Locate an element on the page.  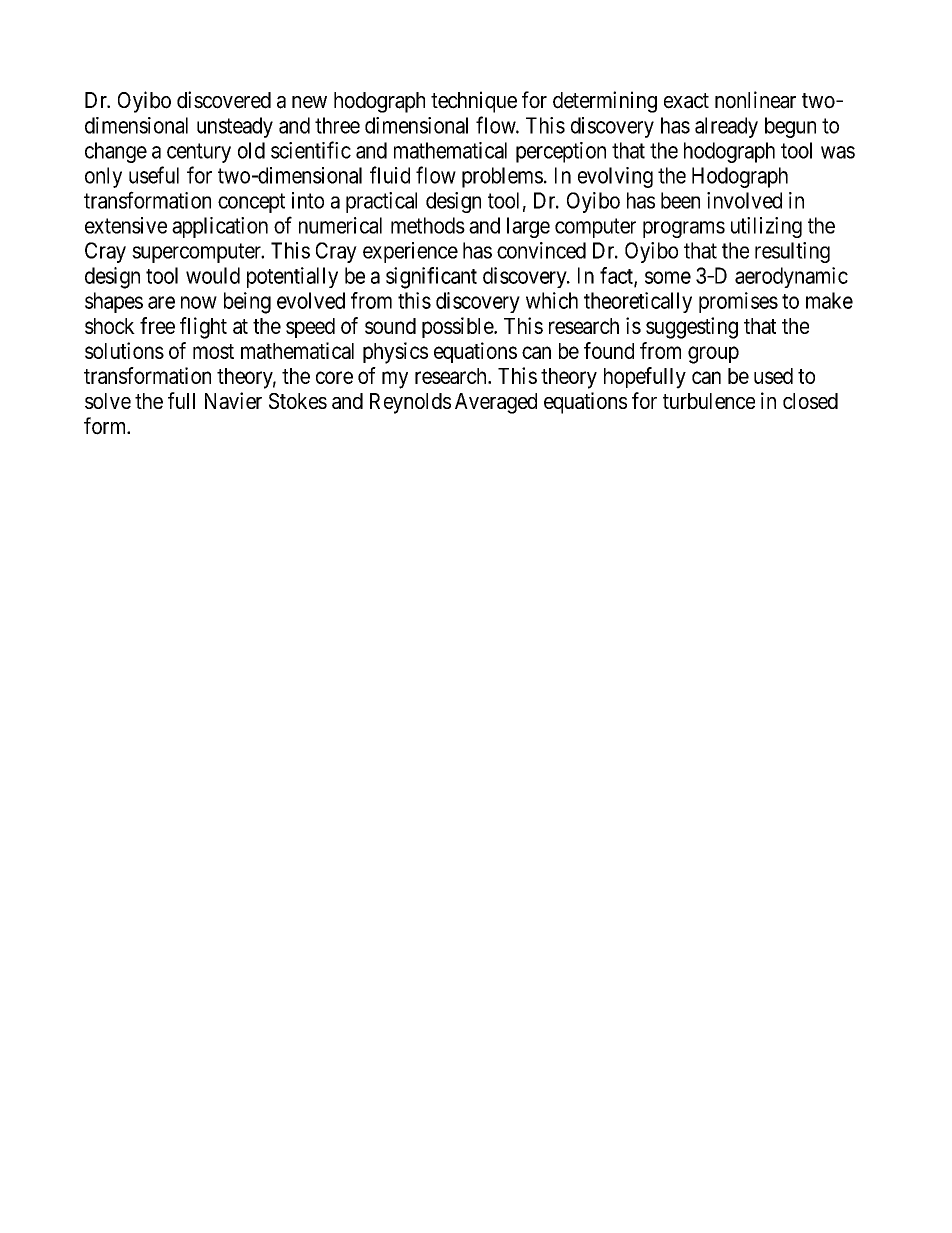
discovered is located at coordinates (224, 100).
